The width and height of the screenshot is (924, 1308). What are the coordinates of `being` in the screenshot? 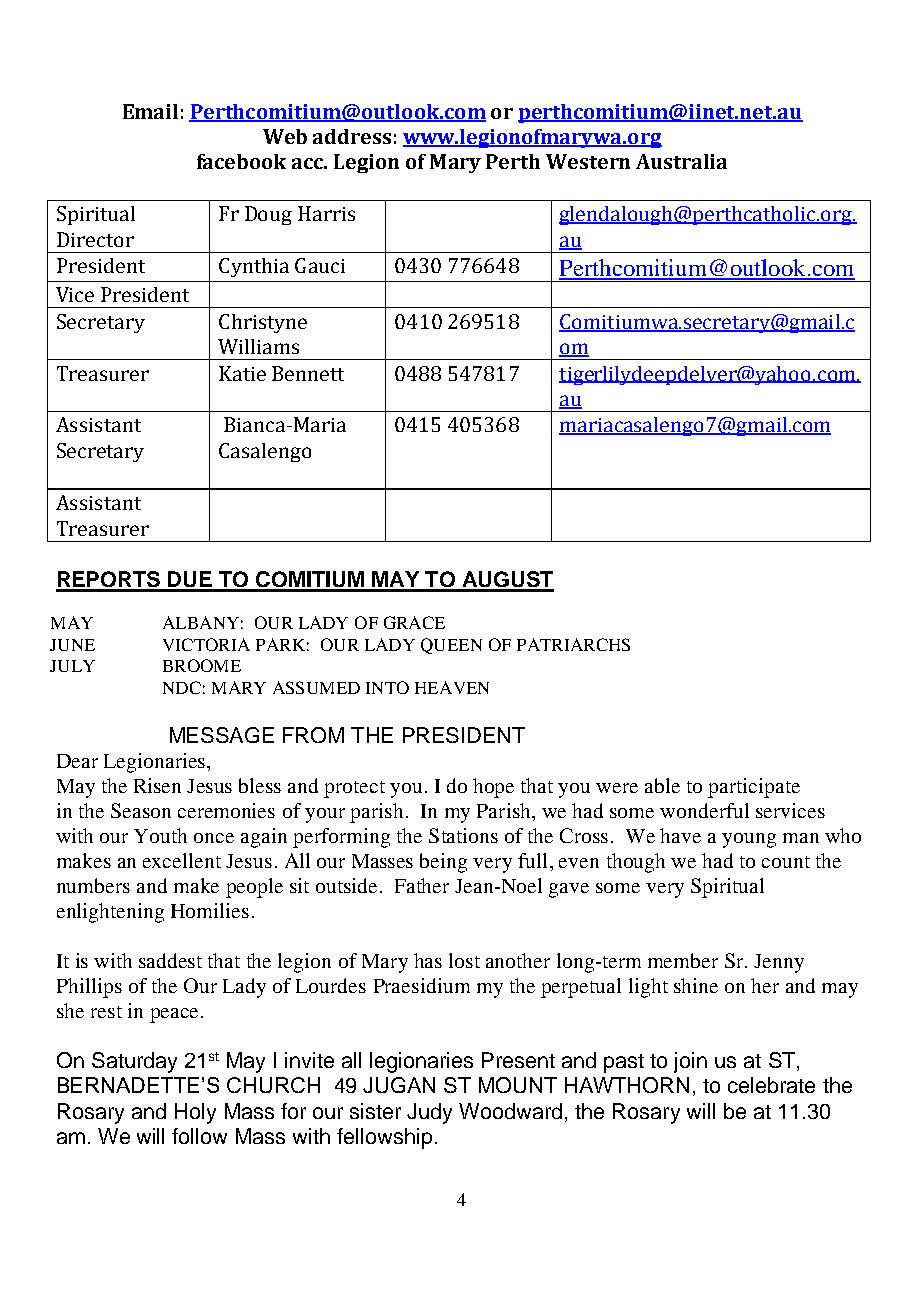 It's located at (443, 863).
